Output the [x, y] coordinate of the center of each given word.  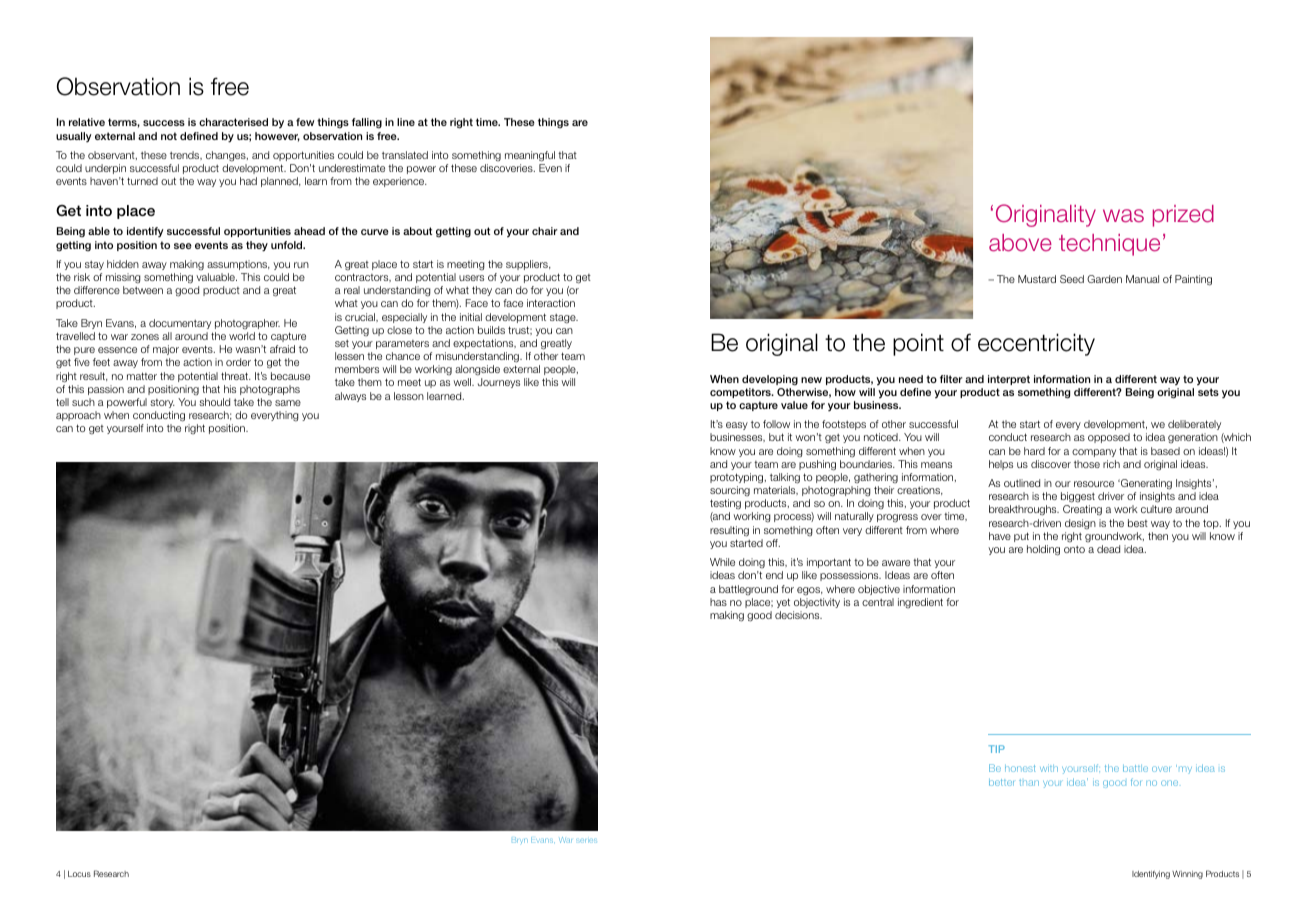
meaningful [530, 156]
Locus [79, 874]
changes [227, 156]
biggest [1078, 499]
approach [78, 416]
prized [1183, 216]
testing [725, 504]
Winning [1187, 874]
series [586, 841]
